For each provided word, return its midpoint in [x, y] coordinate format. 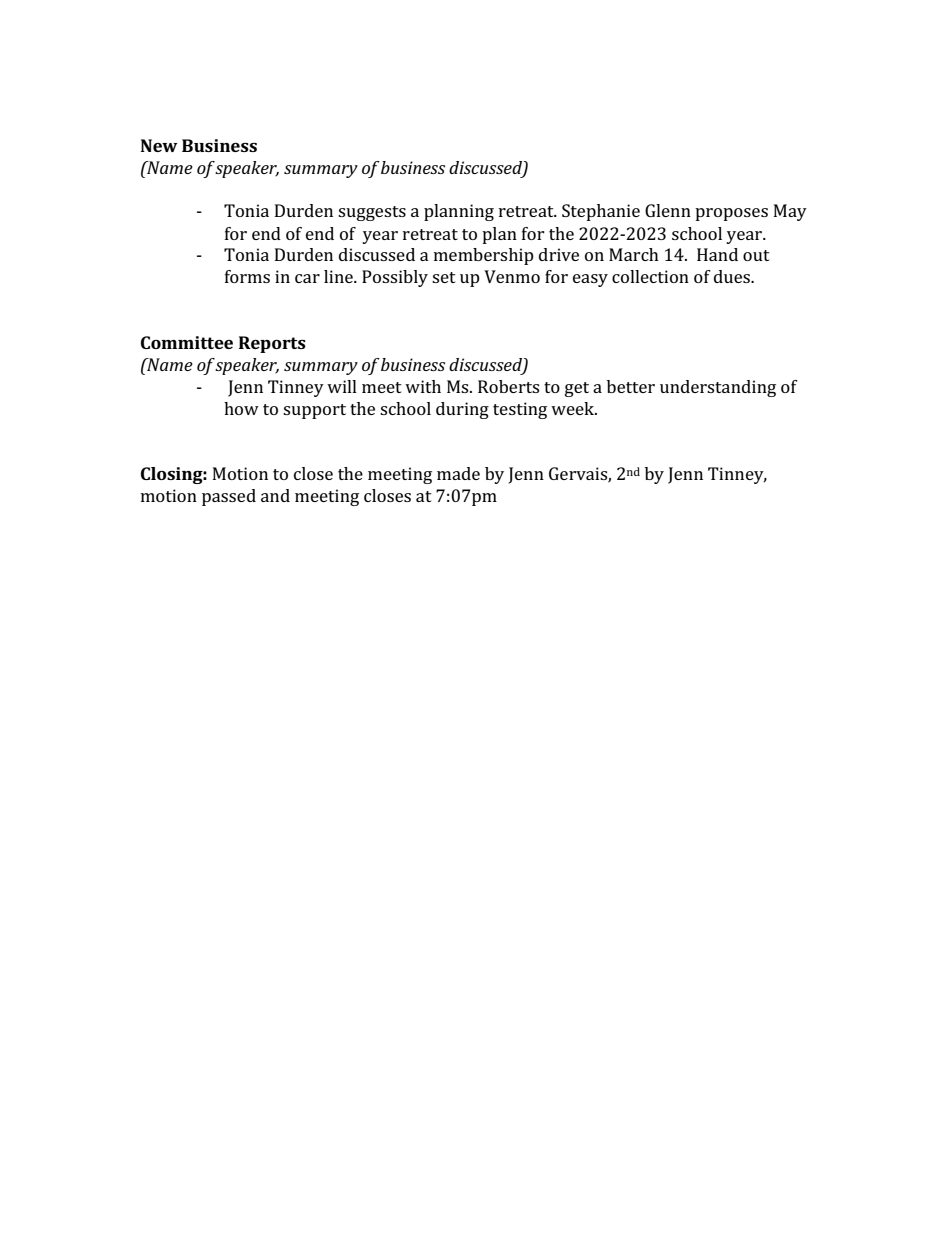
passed [229, 497]
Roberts [508, 386]
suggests [372, 213]
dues [733, 276]
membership [484, 256]
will [342, 386]
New [159, 145]
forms [247, 276]
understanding [718, 388]
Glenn [668, 210]
